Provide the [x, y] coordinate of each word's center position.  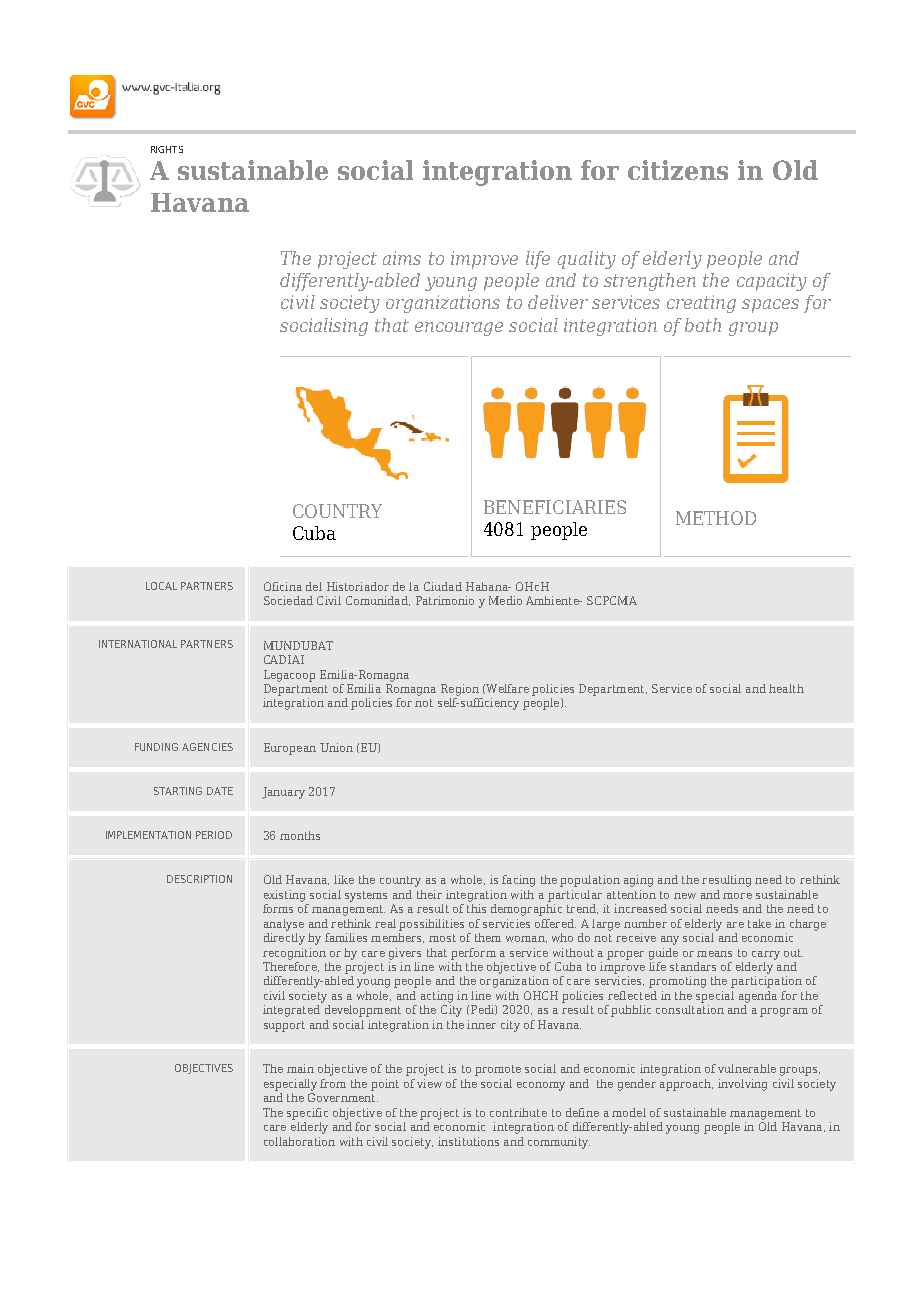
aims [402, 258]
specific [307, 1114]
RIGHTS [167, 149]
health [786, 688]
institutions [468, 1141]
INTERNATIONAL [138, 644]
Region [460, 690]
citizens [678, 170]
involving [742, 1085]
